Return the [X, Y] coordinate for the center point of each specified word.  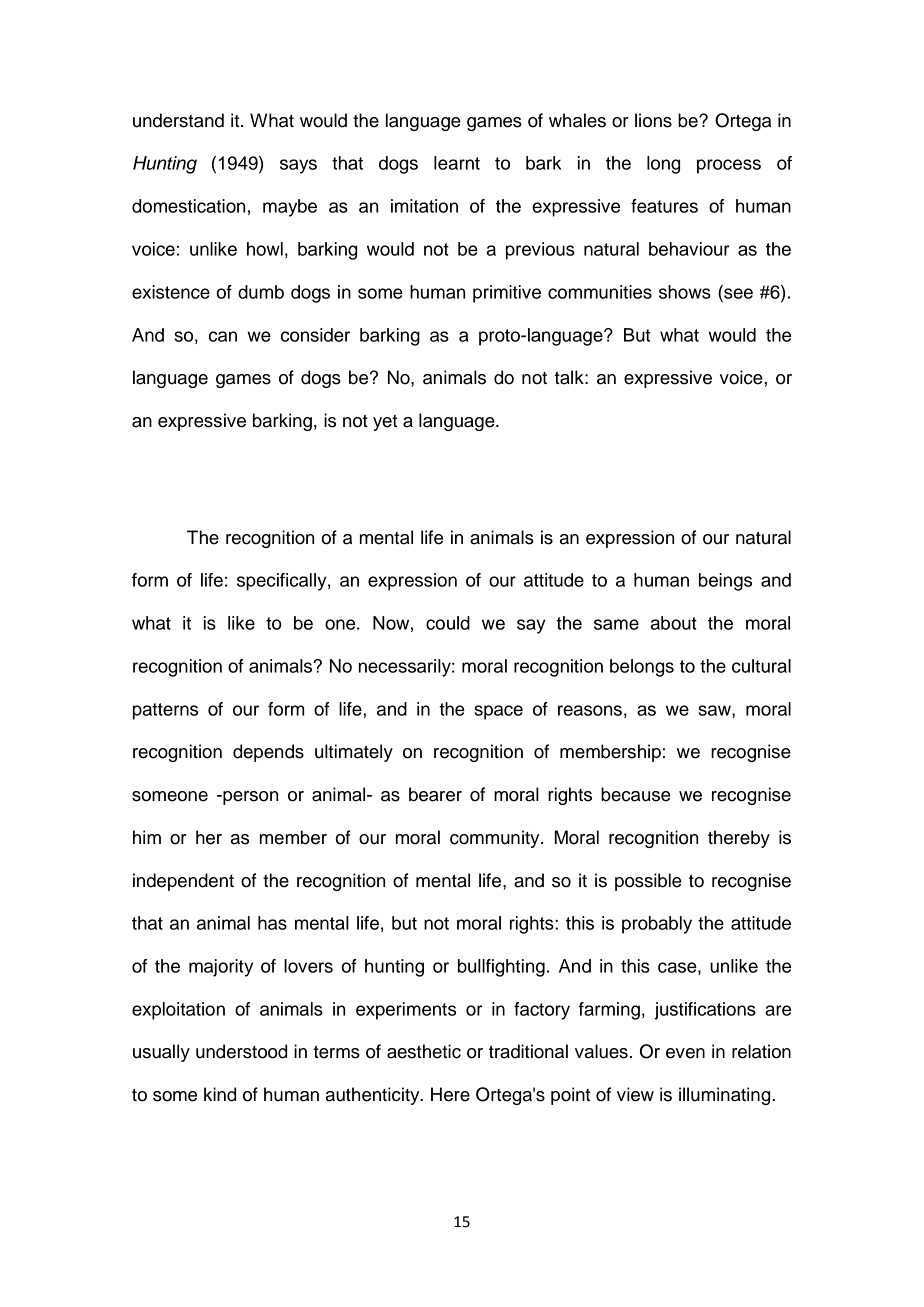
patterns [165, 711]
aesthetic [424, 1051]
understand [178, 120]
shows [685, 292]
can [223, 336]
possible [648, 882]
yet [385, 423]
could [448, 623]
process [729, 166]
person [249, 798]
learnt [457, 163]
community [496, 839]
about [674, 623]
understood [241, 1051]
